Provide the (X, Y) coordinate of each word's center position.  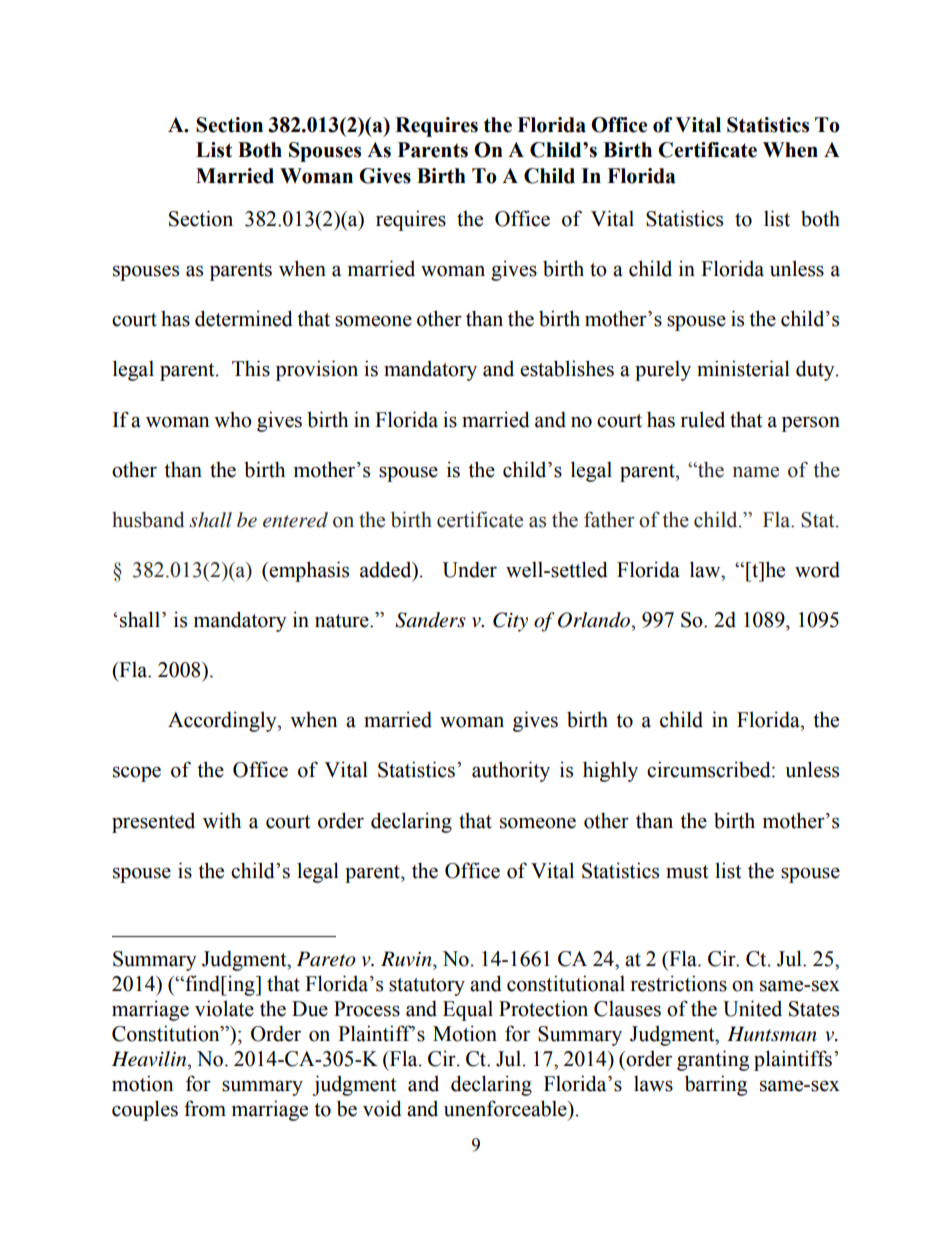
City (510, 622)
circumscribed (710, 769)
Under (469, 570)
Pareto (326, 959)
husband (148, 519)
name (756, 472)
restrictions (679, 983)
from (205, 1108)
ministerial (743, 368)
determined (244, 318)
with (222, 820)
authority (511, 771)
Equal (468, 1011)
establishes (567, 368)
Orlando (595, 620)
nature (343, 621)
